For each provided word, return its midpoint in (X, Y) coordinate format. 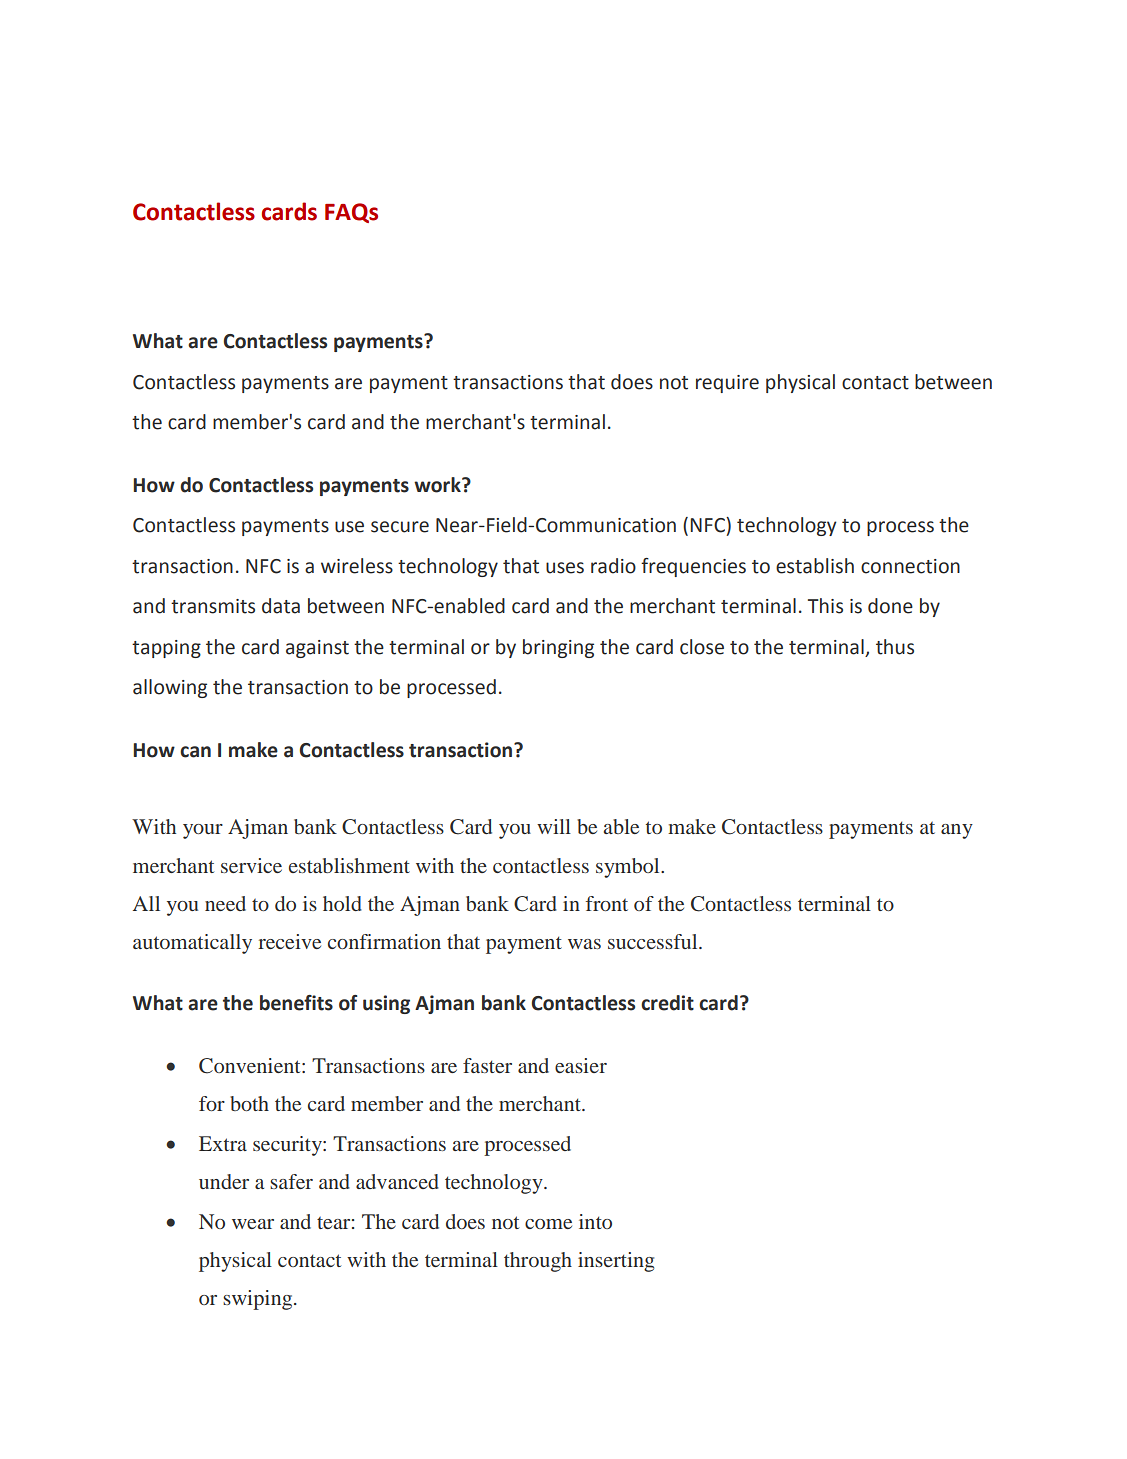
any (957, 831)
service (251, 865)
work (438, 485)
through (538, 1262)
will (554, 826)
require (727, 384)
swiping (259, 1300)
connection (910, 566)
